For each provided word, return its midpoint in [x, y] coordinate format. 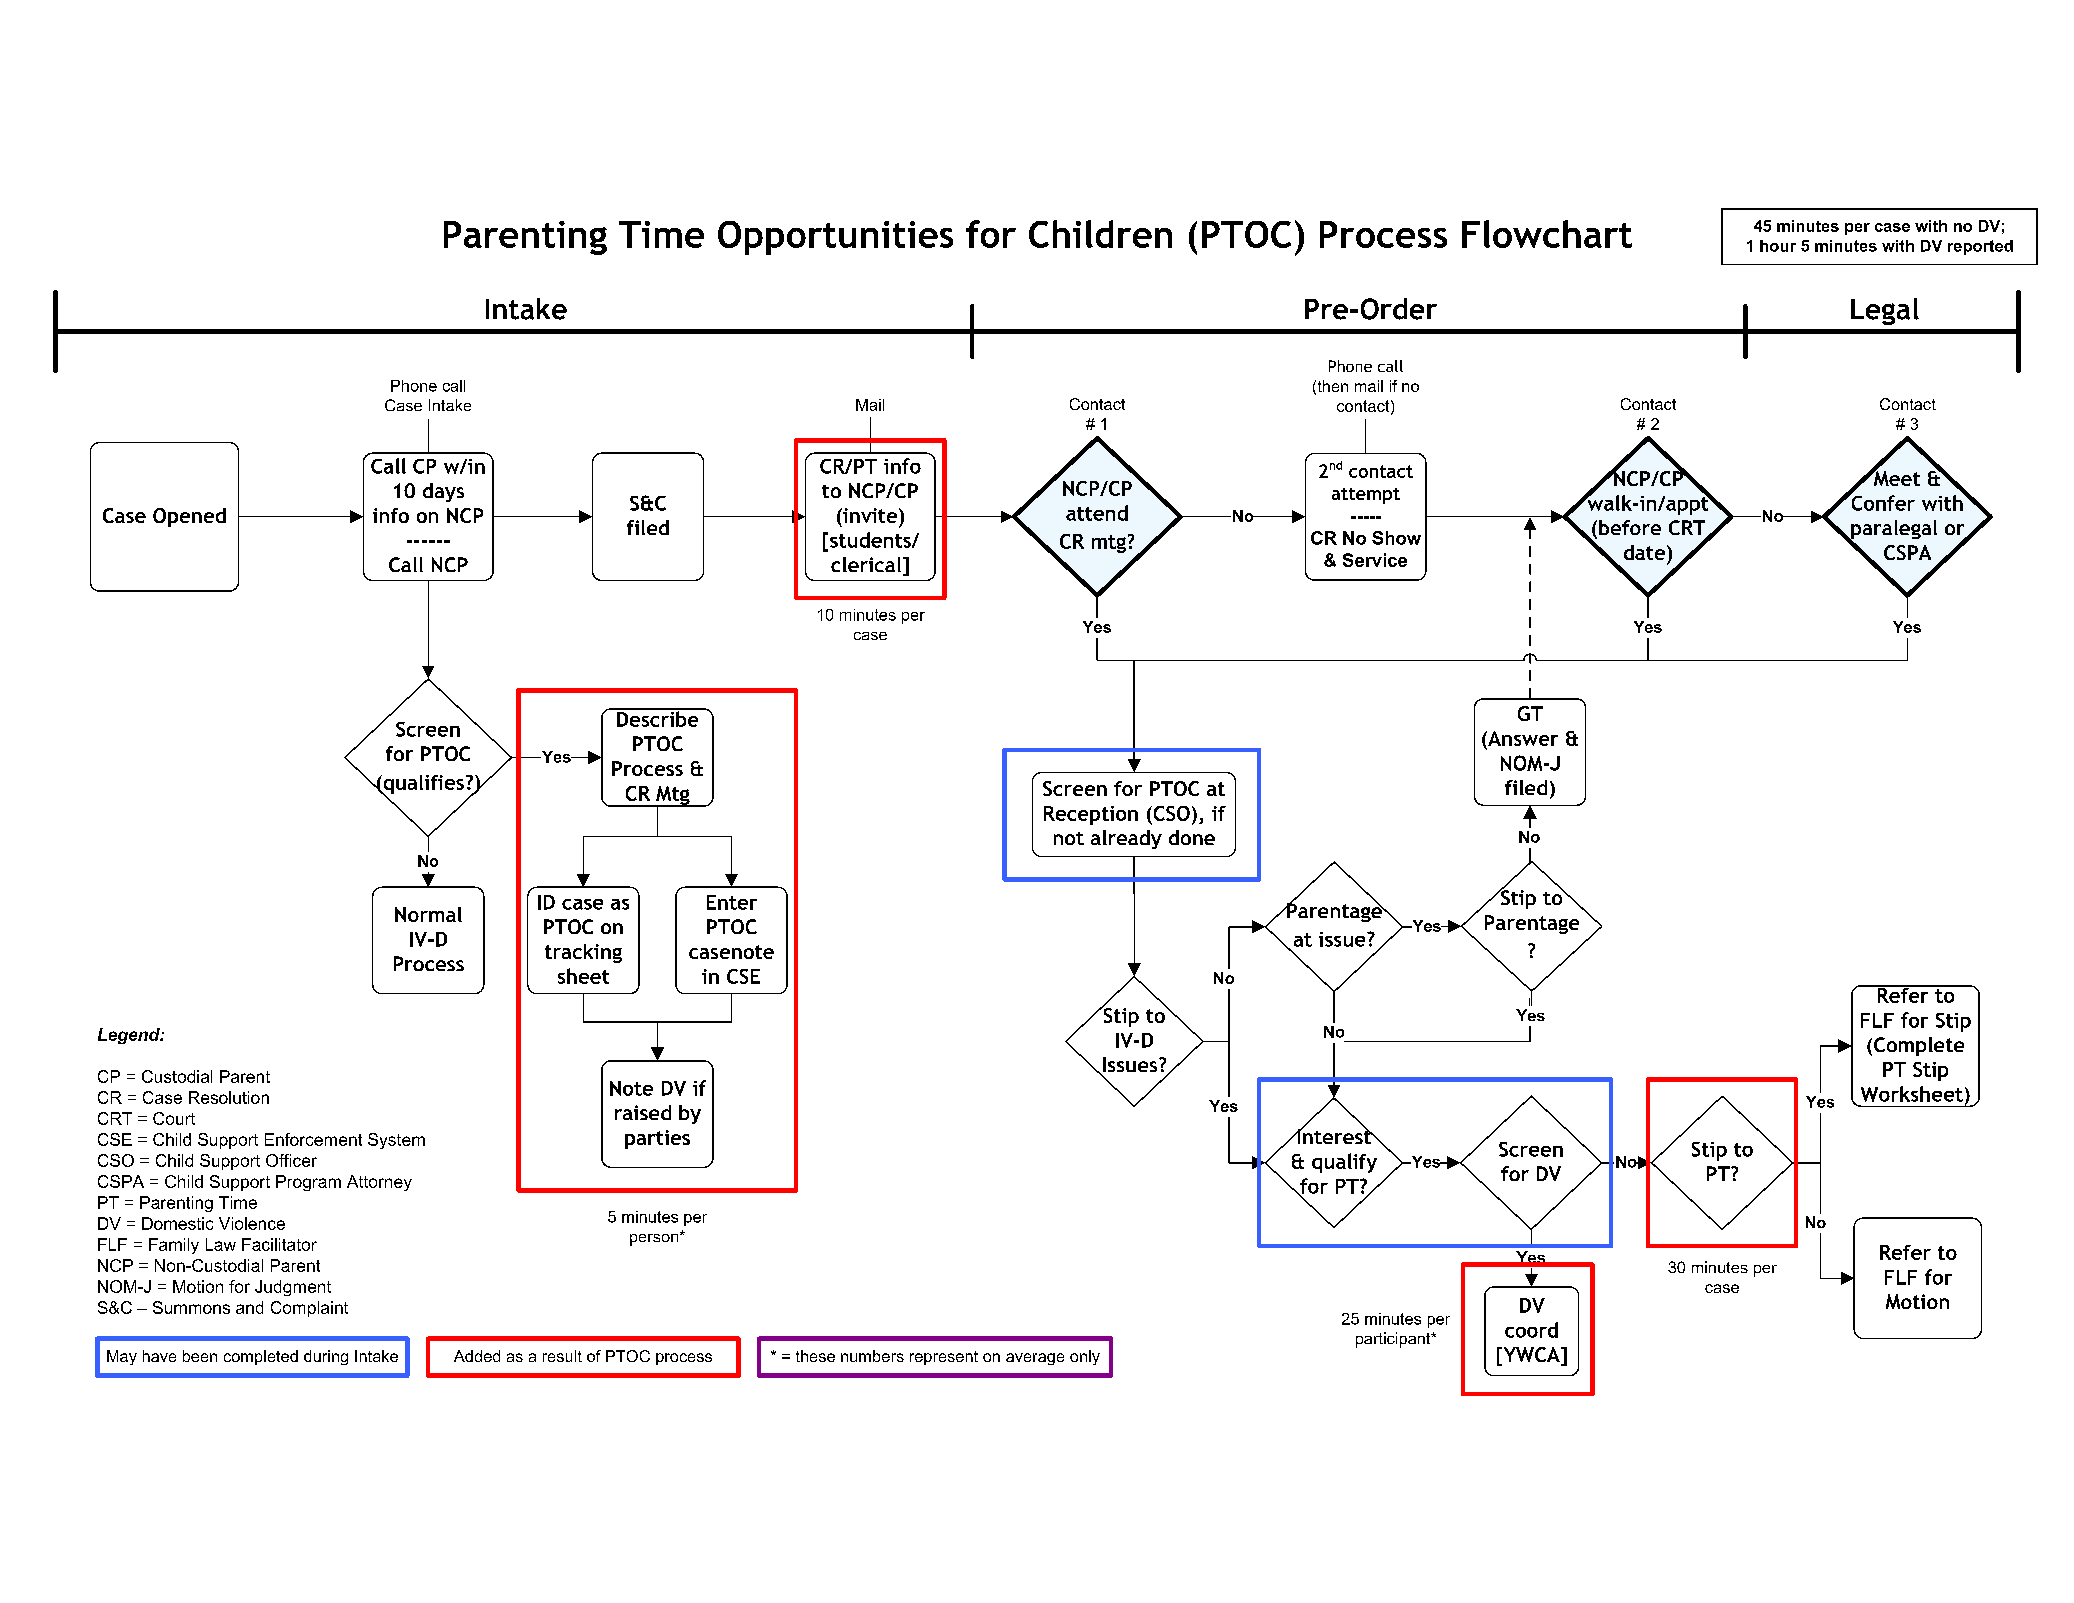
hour [1778, 246]
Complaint [309, 1309]
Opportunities [835, 238]
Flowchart [1547, 234]
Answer [1522, 738]
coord [1531, 1330]
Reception [1091, 815]
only [1085, 1357]
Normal [428, 914]
